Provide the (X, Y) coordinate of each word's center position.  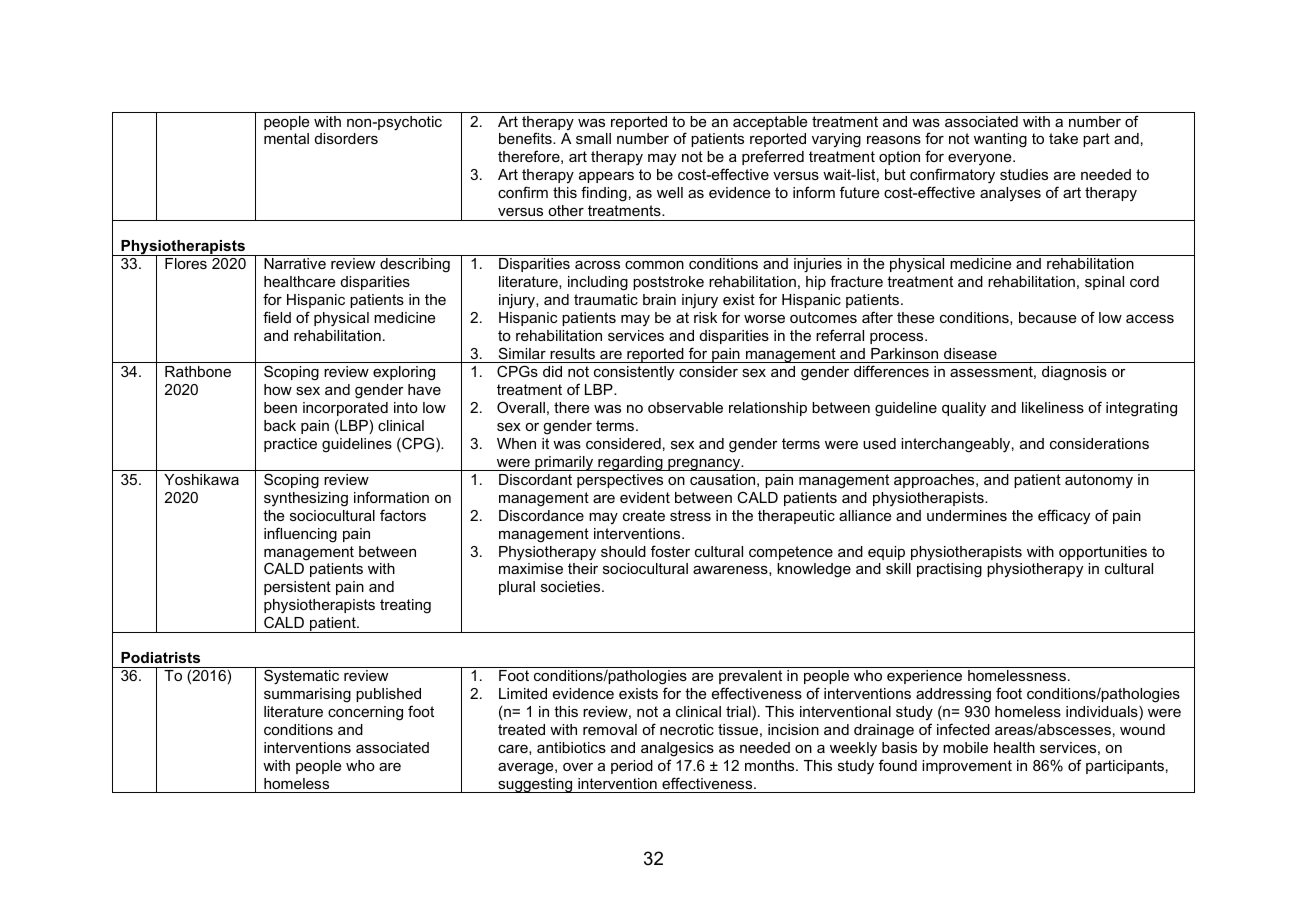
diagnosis (1074, 373)
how (278, 389)
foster (670, 551)
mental (286, 138)
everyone (981, 159)
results (572, 353)
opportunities (1103, 553)
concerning (365, 713)
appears (606, 177)
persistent (297, 588)
